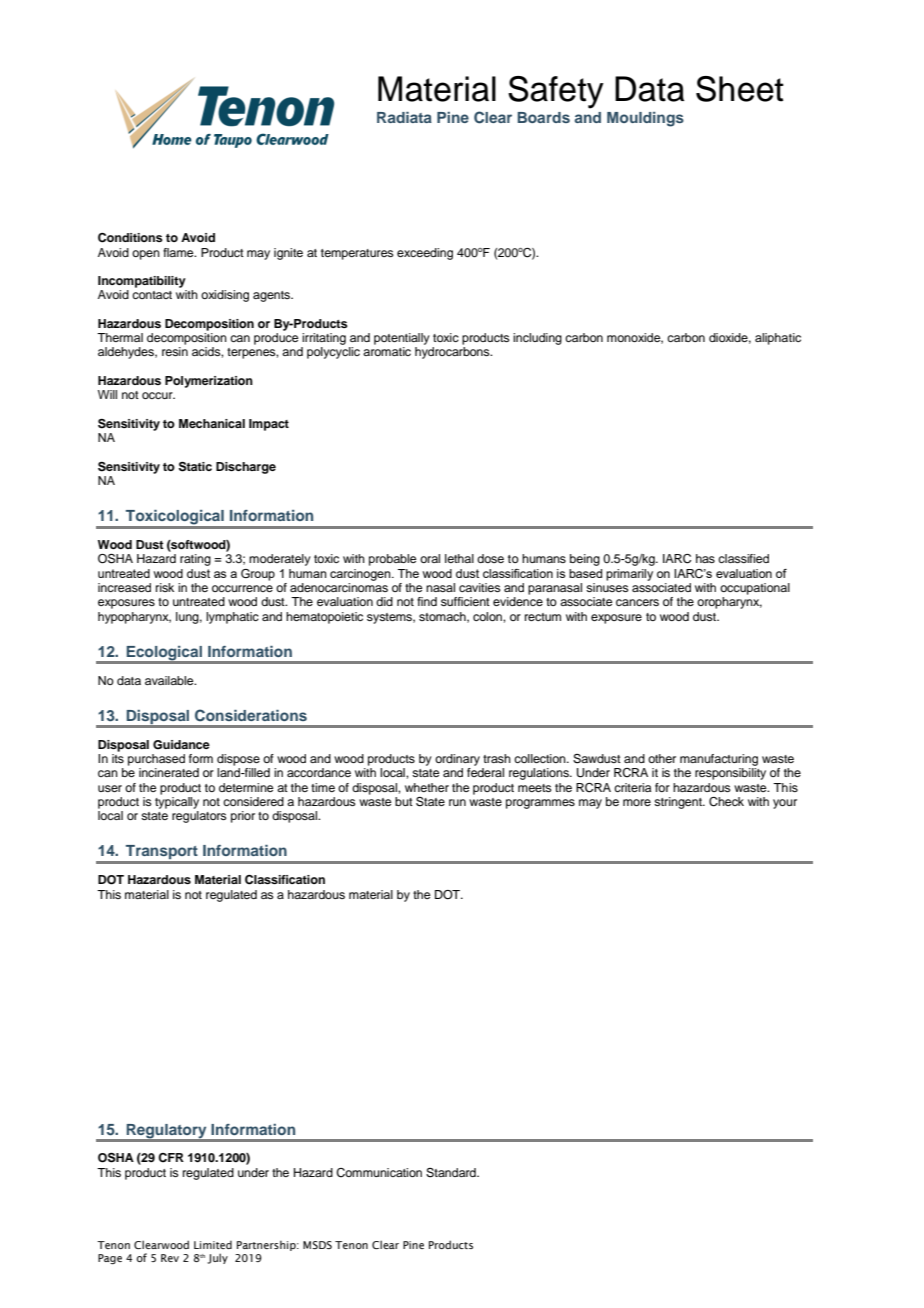 The height and width of the image is (1308, 924). Describe the element at coordinates (195, 466) in the image. I see `Static` at that location.
